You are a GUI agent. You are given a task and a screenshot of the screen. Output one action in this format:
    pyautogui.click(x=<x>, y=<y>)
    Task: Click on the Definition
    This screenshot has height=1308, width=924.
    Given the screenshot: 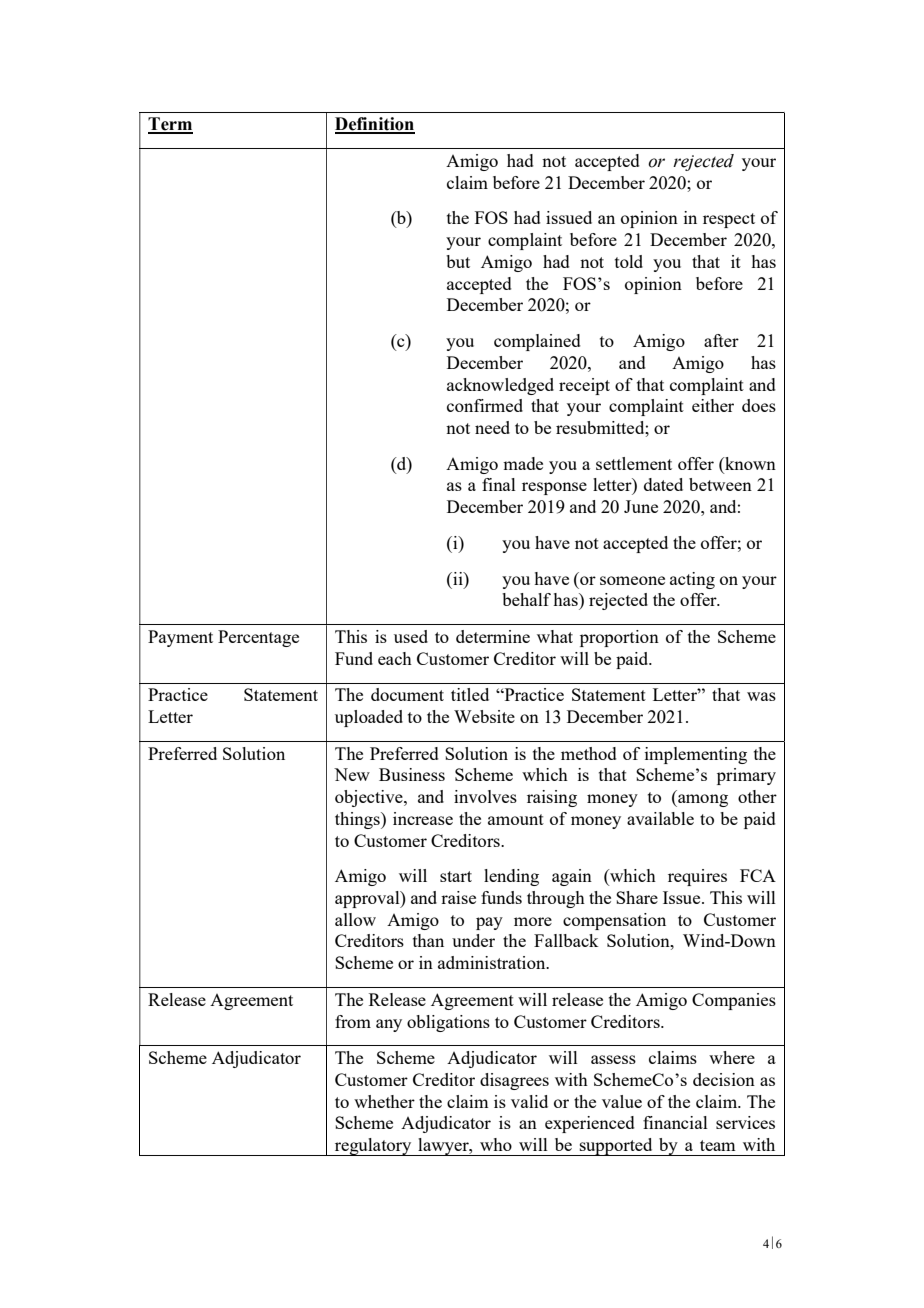 What is the action you would take?
    pyautogui.click(x=375, y=125)
